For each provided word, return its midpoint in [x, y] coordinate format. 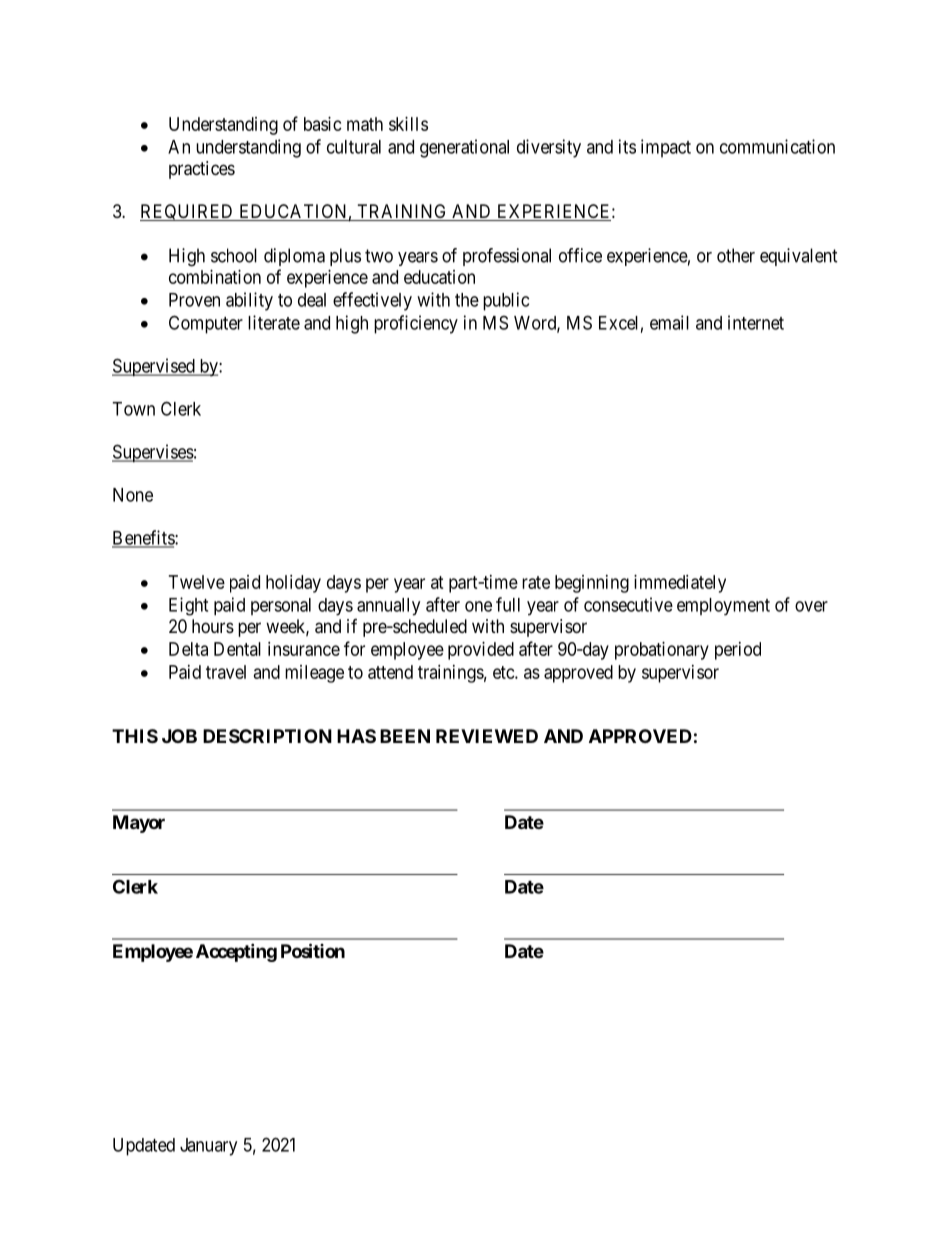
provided [481, 651]
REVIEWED [487, 736]
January [208, 1147]
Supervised [154, 367]
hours [213, 626]
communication [777, 146]
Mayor [139, 824]
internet [756, 322]
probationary [662, 651]
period [738, 651]
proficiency [416, 324]
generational [464, 148]
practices [202, 170]
